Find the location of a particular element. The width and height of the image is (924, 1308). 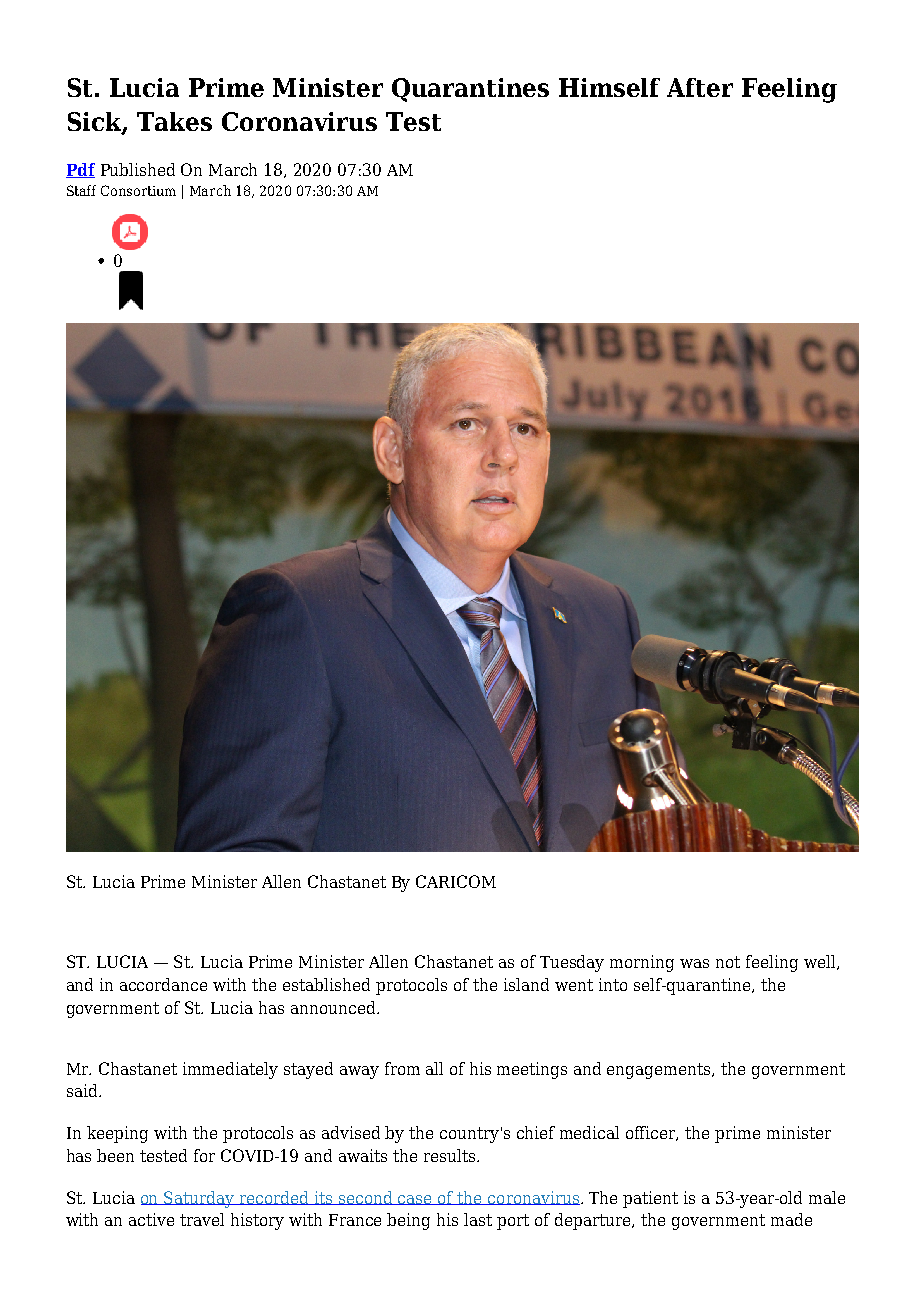

Tuesday is located at coordinates (572, 963).
